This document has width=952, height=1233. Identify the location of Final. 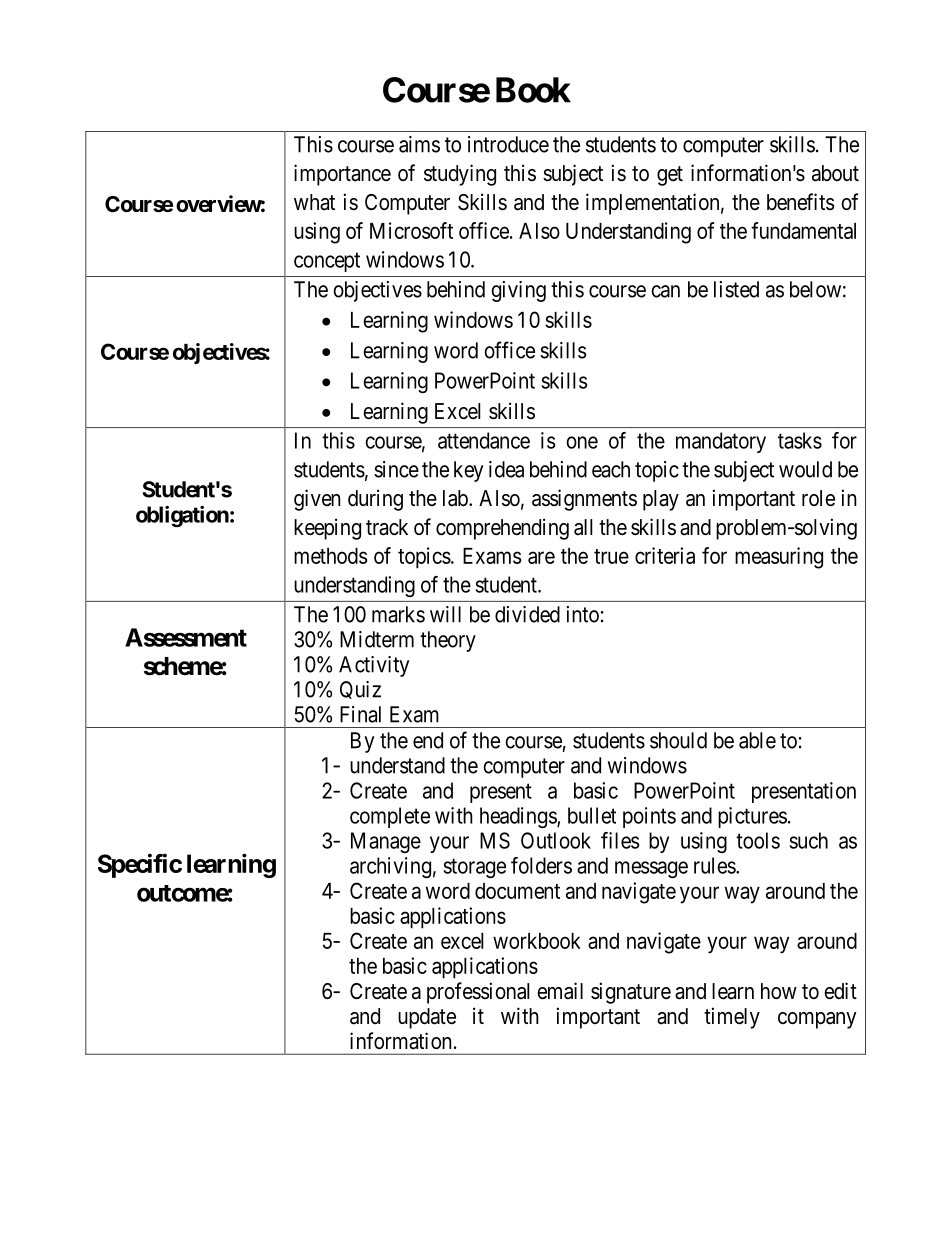
(360, 714).
